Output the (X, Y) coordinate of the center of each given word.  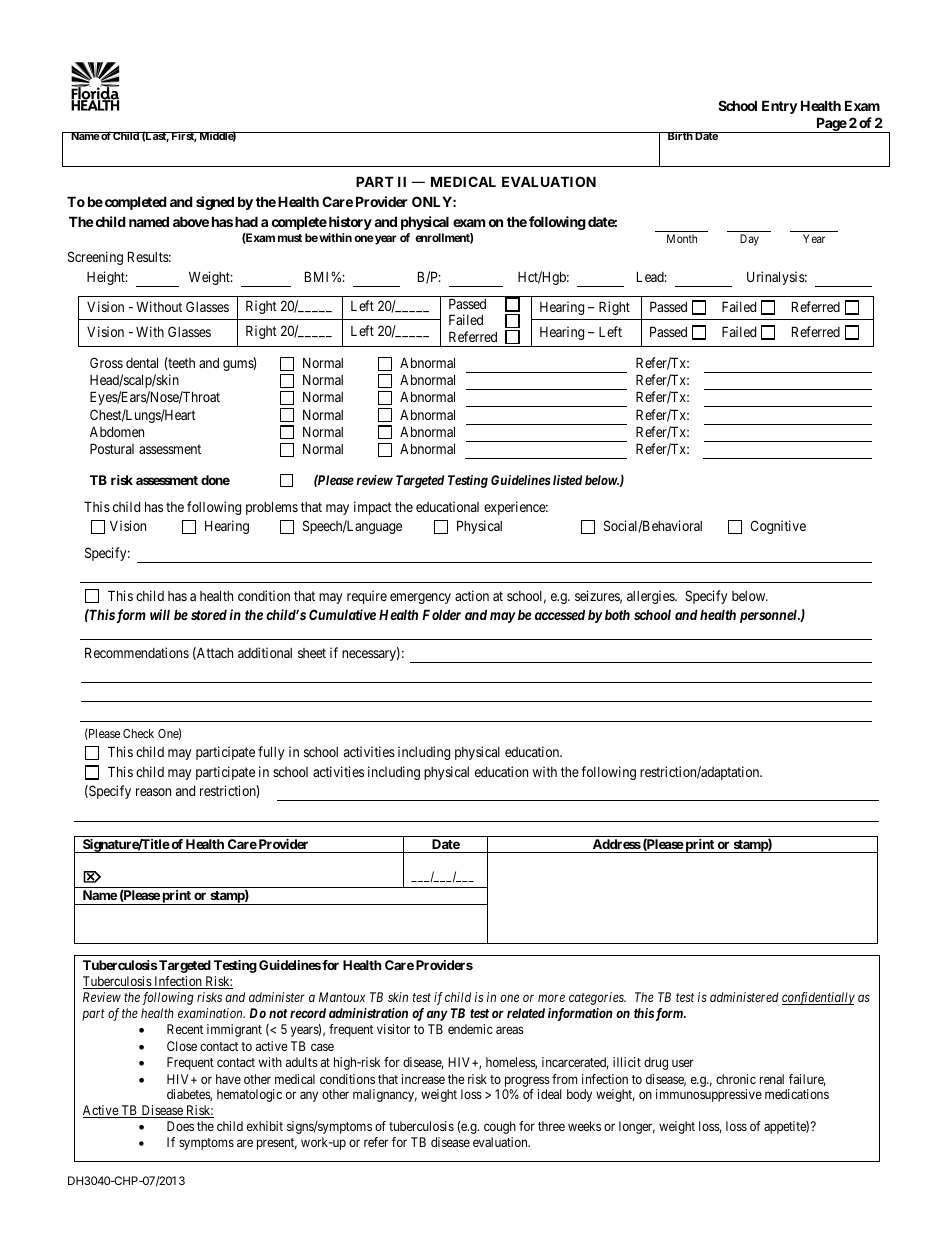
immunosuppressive (709, 1095)
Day (749, 240)
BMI (318, 276)
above (191, 221)
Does (180, 1126)
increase (423, 1079)
